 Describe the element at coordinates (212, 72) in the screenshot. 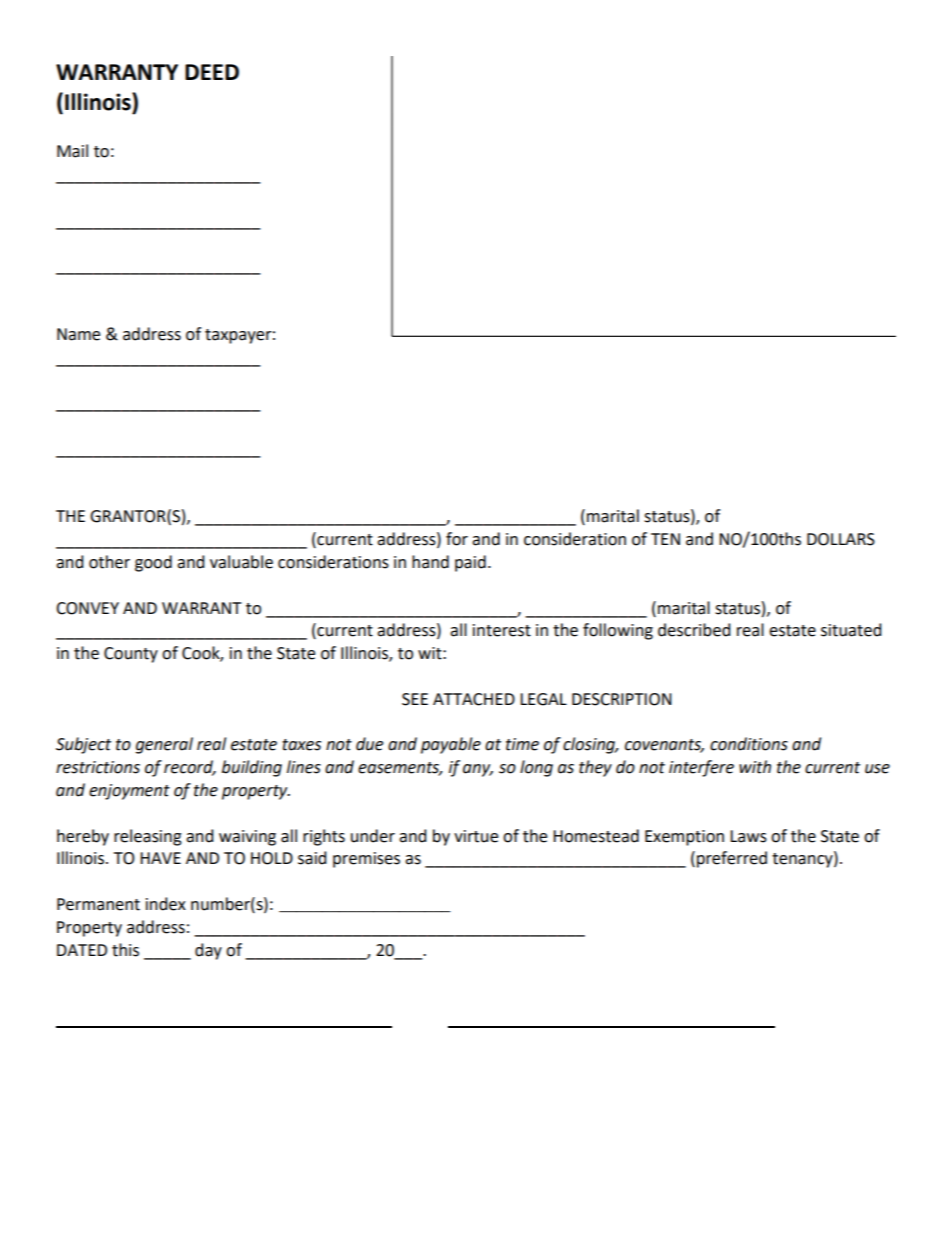

I see `DEED` at that location.
